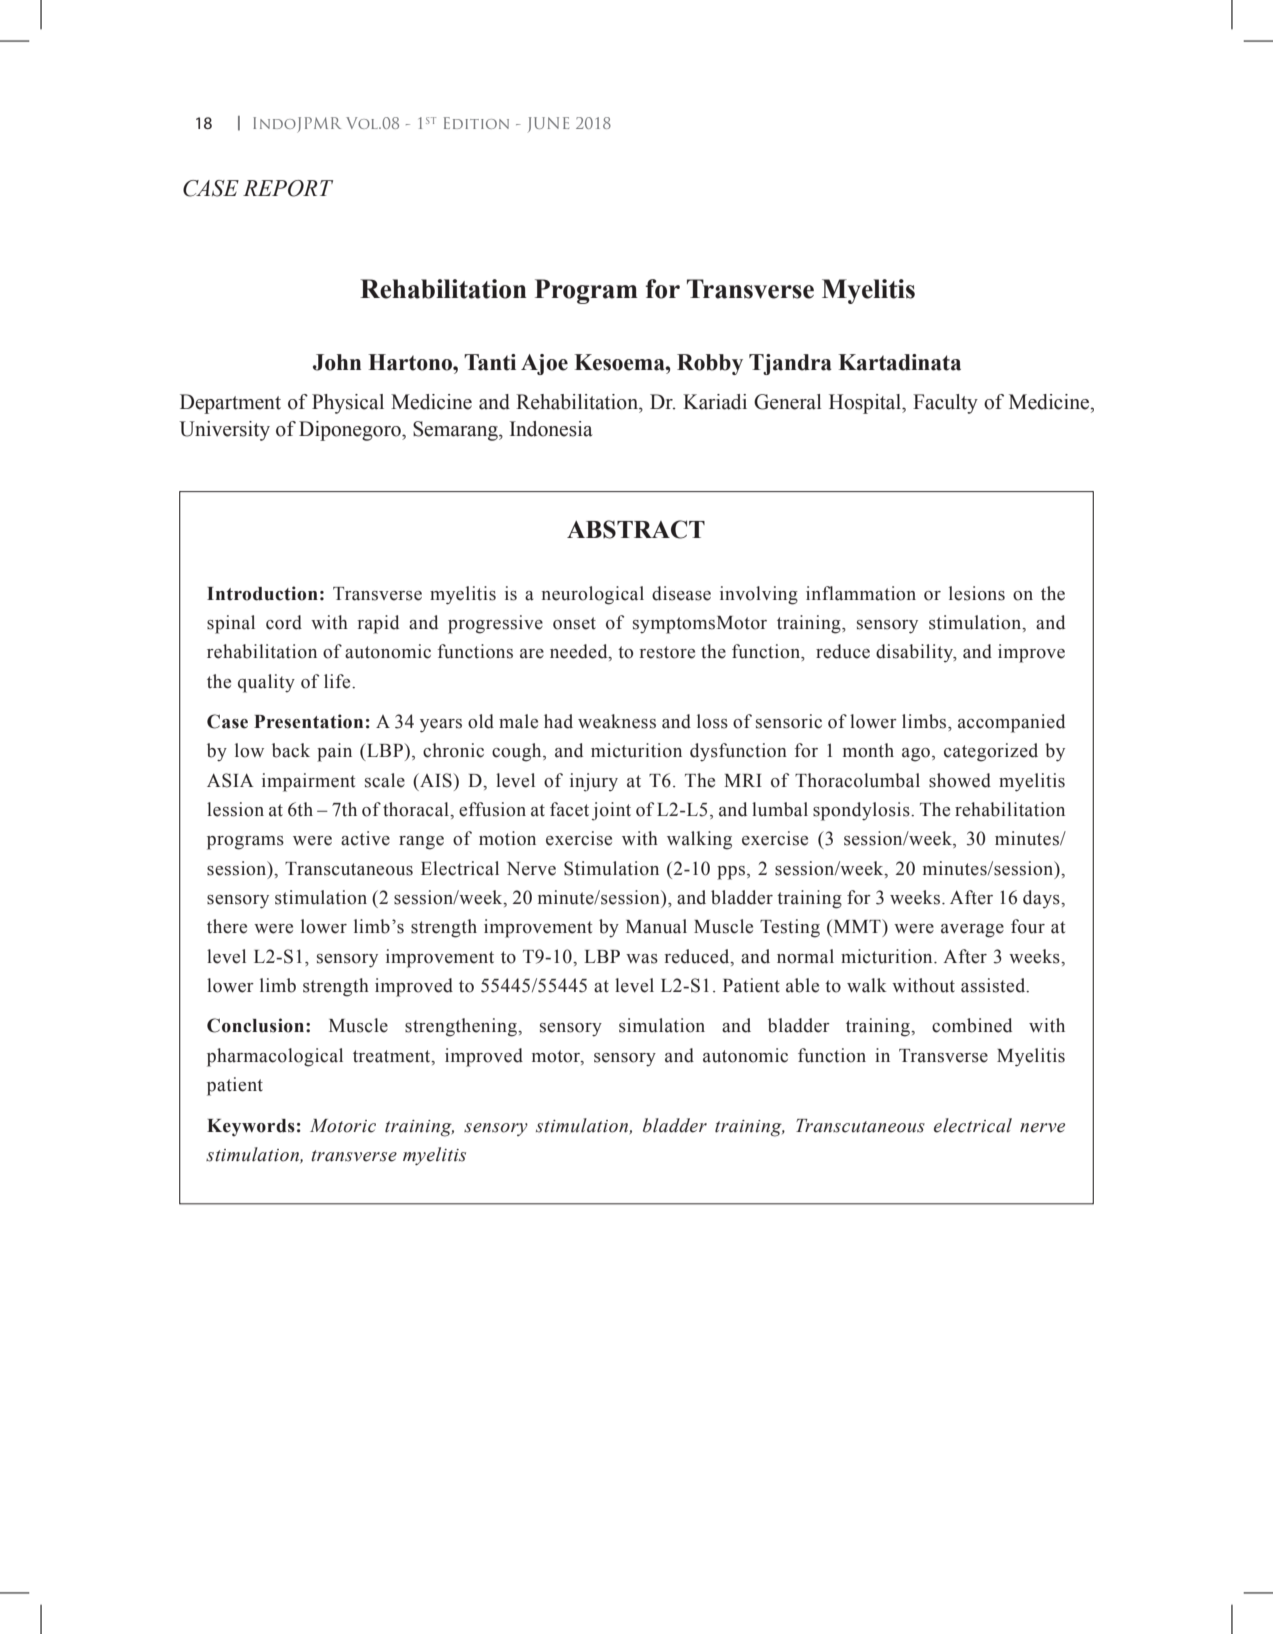 The image size is (1273, 1634). I want to click on simulation, so click(662, 1025).
